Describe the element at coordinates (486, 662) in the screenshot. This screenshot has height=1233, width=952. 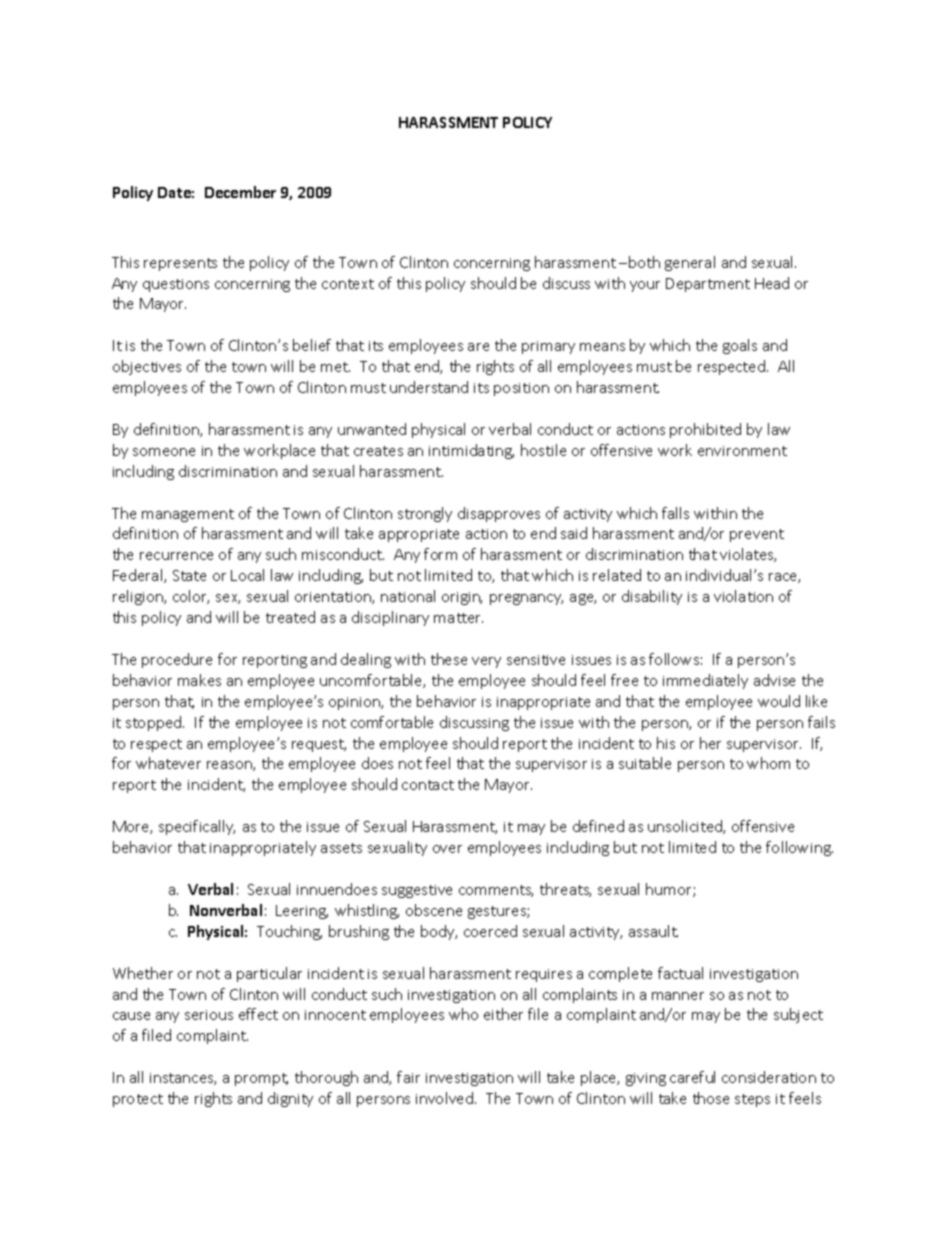
I see `very` at that location.
